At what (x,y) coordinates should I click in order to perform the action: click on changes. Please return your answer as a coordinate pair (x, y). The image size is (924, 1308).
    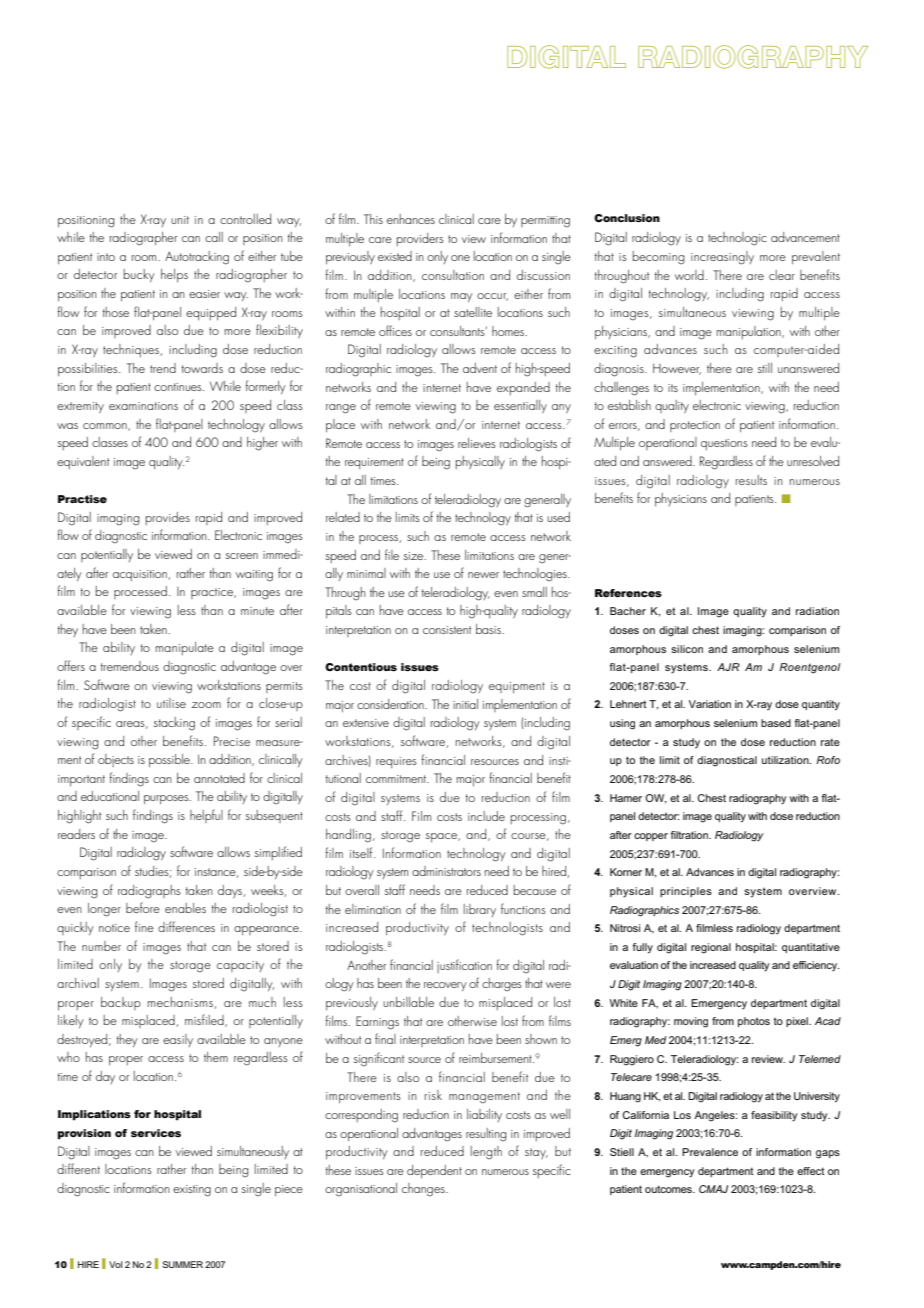
    Looking at the image, I should click on (424, 1190).
